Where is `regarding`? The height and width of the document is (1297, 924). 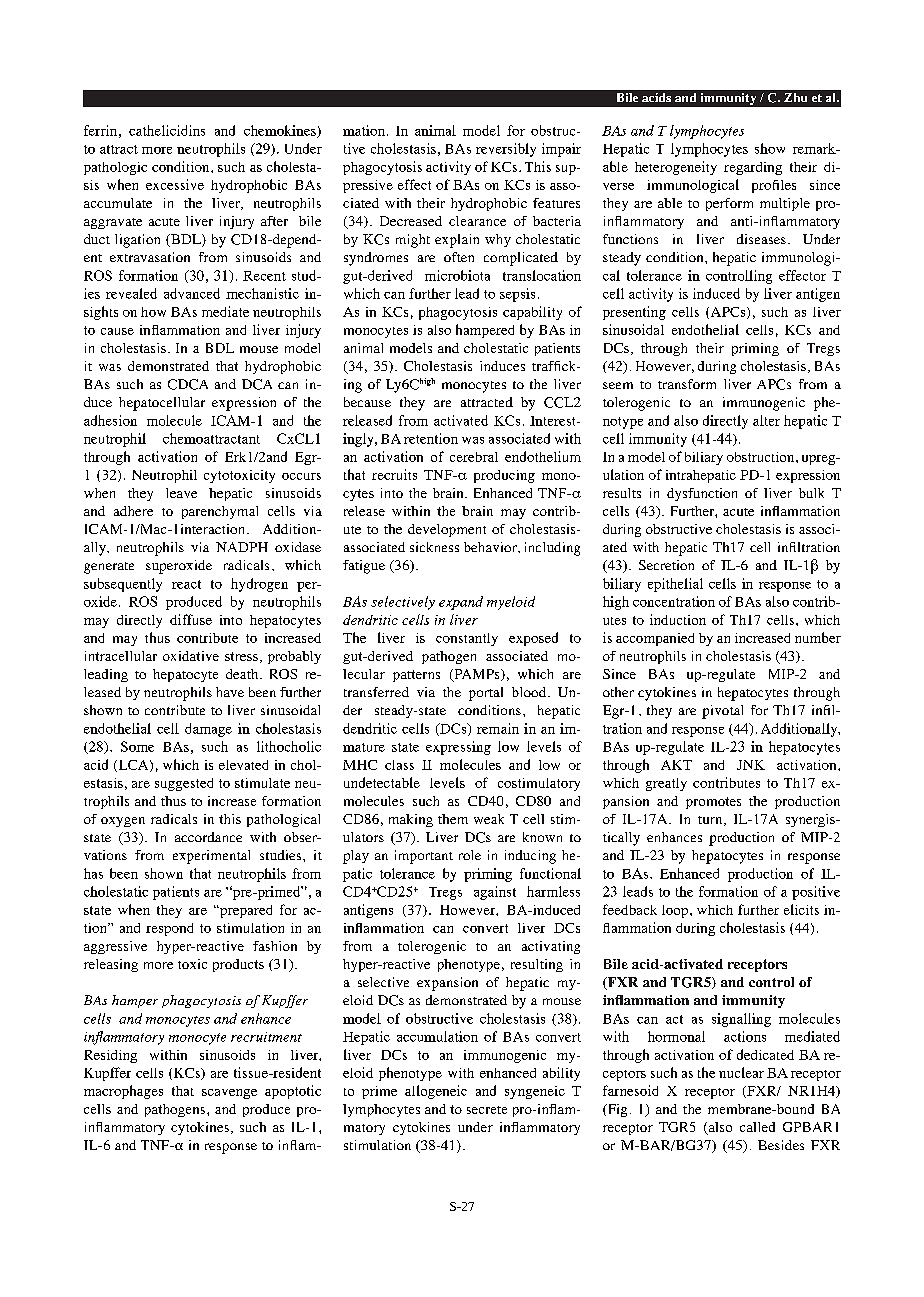 regarding is located at coordinates (753, 168).
